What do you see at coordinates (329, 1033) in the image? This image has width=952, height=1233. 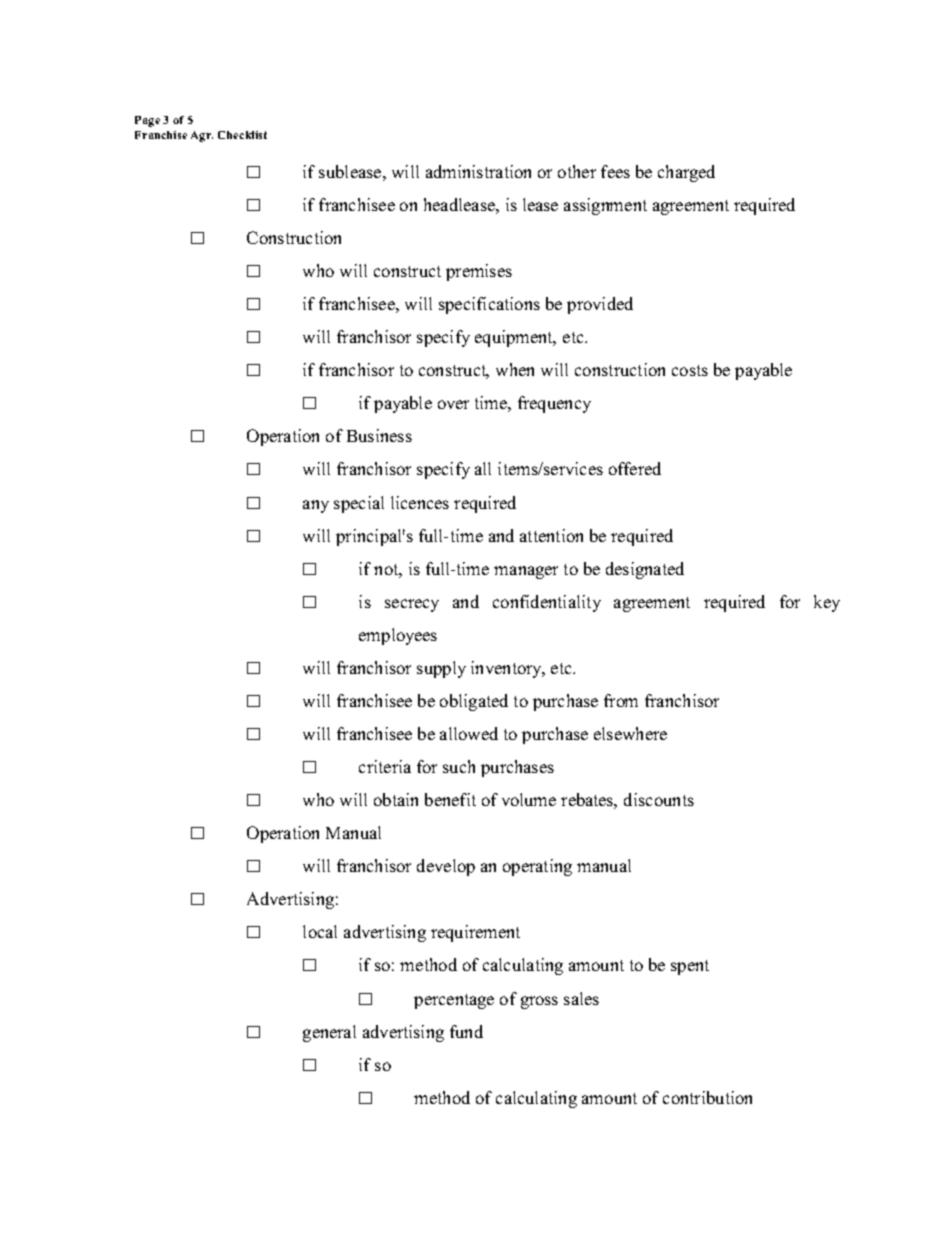 I see `general` at bounding box center [329, 1033].
